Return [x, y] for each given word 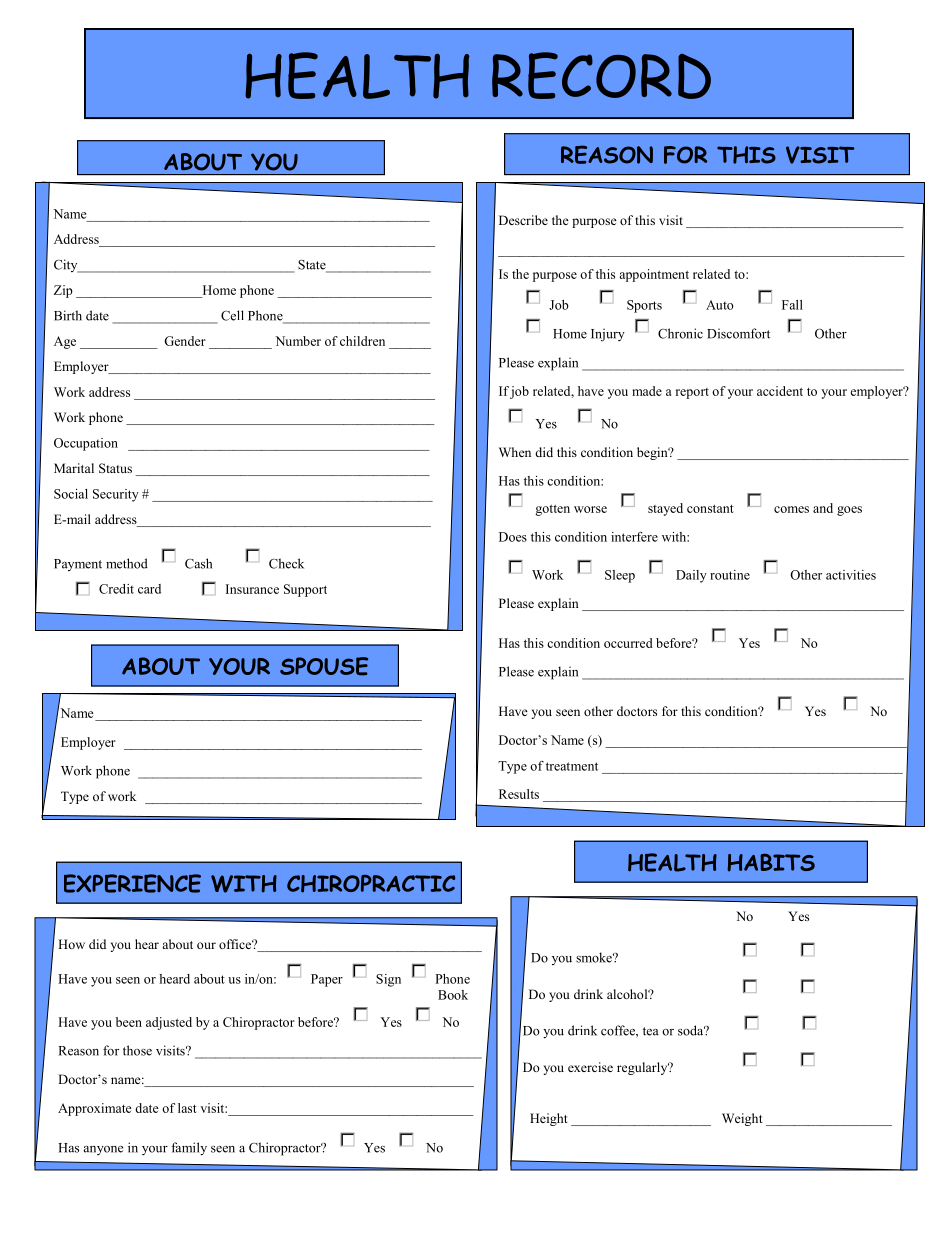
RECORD [601, 75]
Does [513, 537]
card [149, 589]
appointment [654, 275]
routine [730, 575]
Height [549, 1119]
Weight [742, 1119]
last [187, 1108]
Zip [63, 291]
